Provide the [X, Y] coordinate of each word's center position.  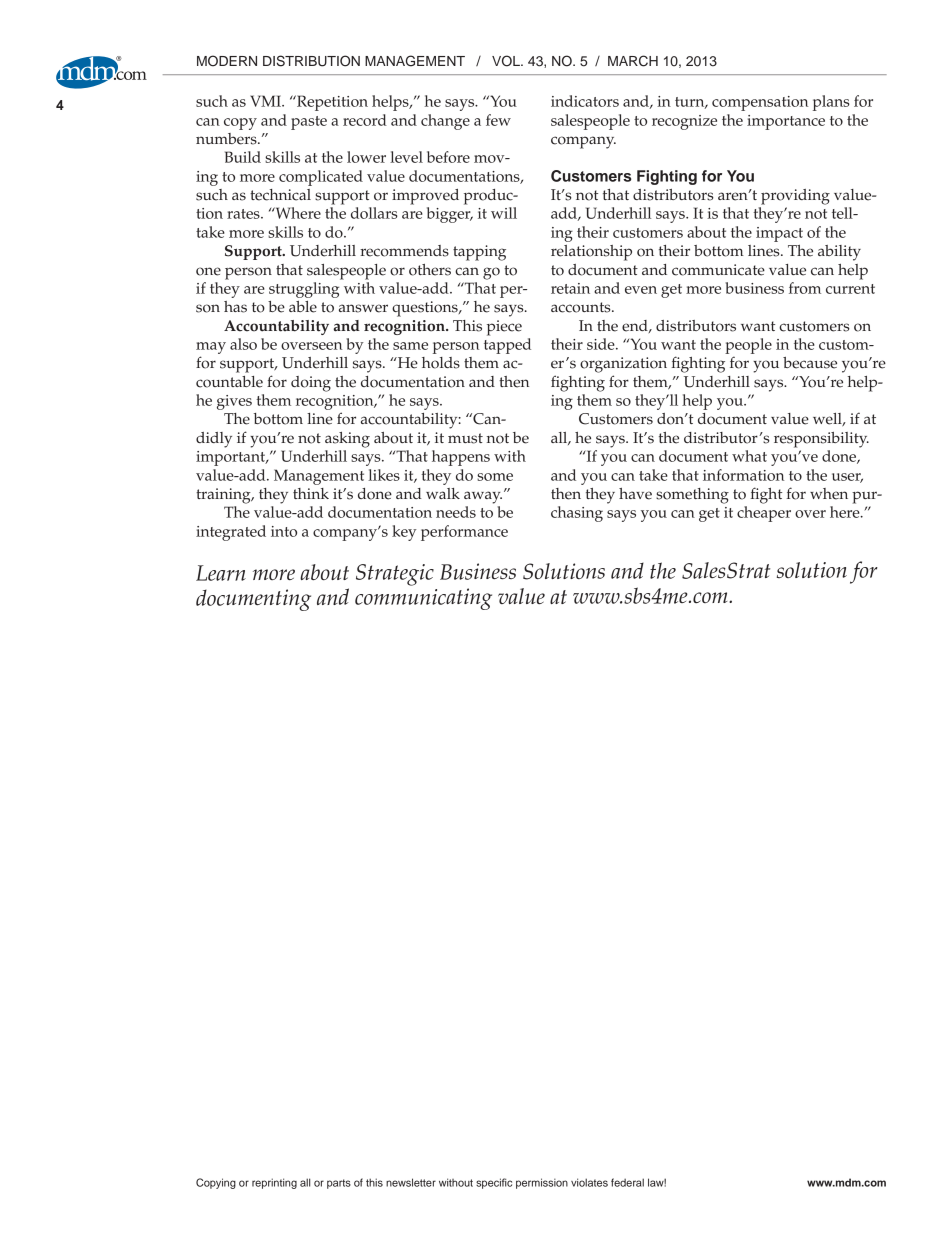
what [749, 456]
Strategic [395, 575]
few [498, 120]
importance [786, 122]
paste [309, 123]
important [232, 458]
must [465, 438]
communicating [423, 599]
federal [627, 1182]
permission [542, 1183]
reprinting [274, 1183]
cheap [757, 514]
